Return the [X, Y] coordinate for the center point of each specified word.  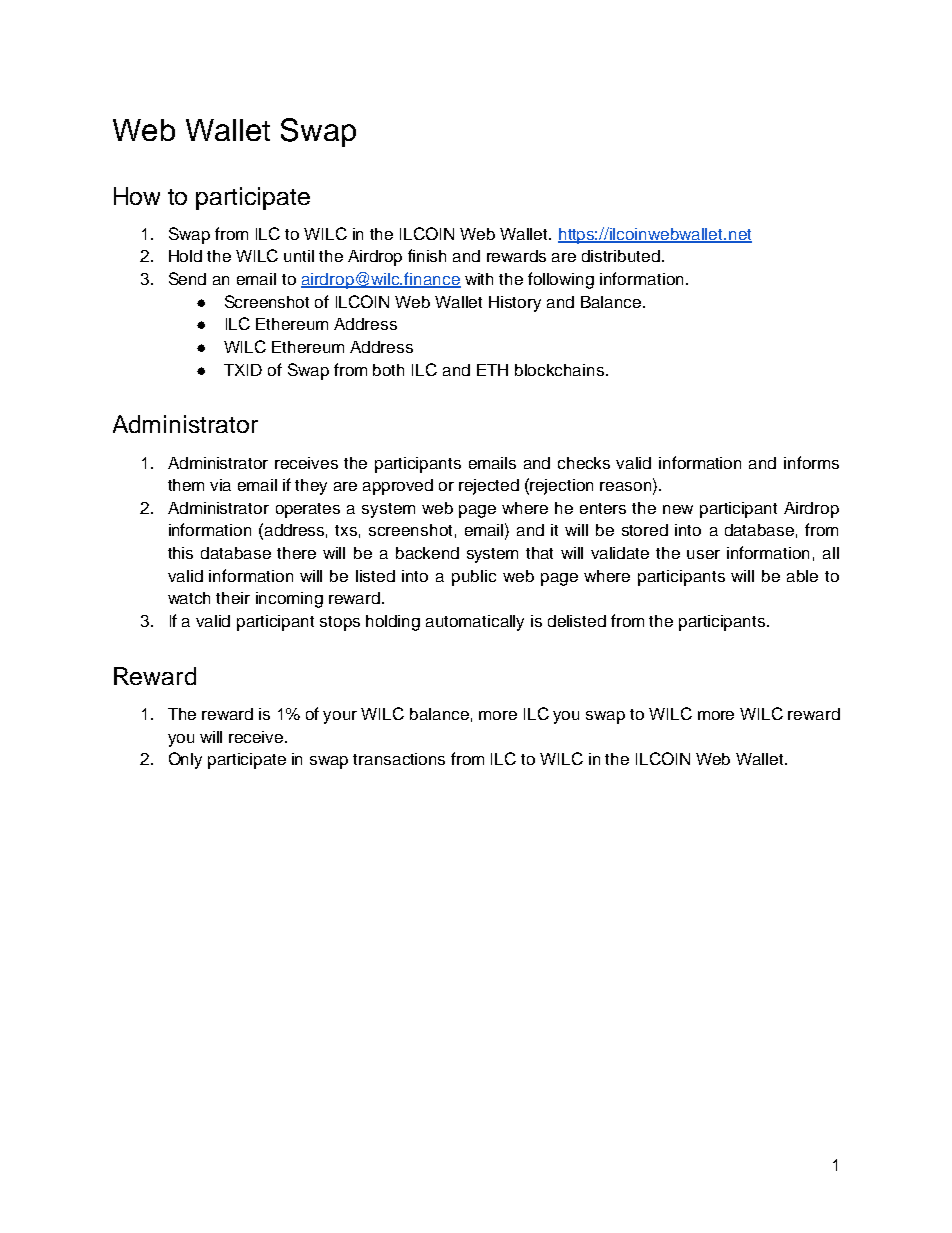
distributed [621, 256]
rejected [489, 487]
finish [427, 255]
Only [185, 760]
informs [811, 462]
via [220, 485]
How [137, 196]
